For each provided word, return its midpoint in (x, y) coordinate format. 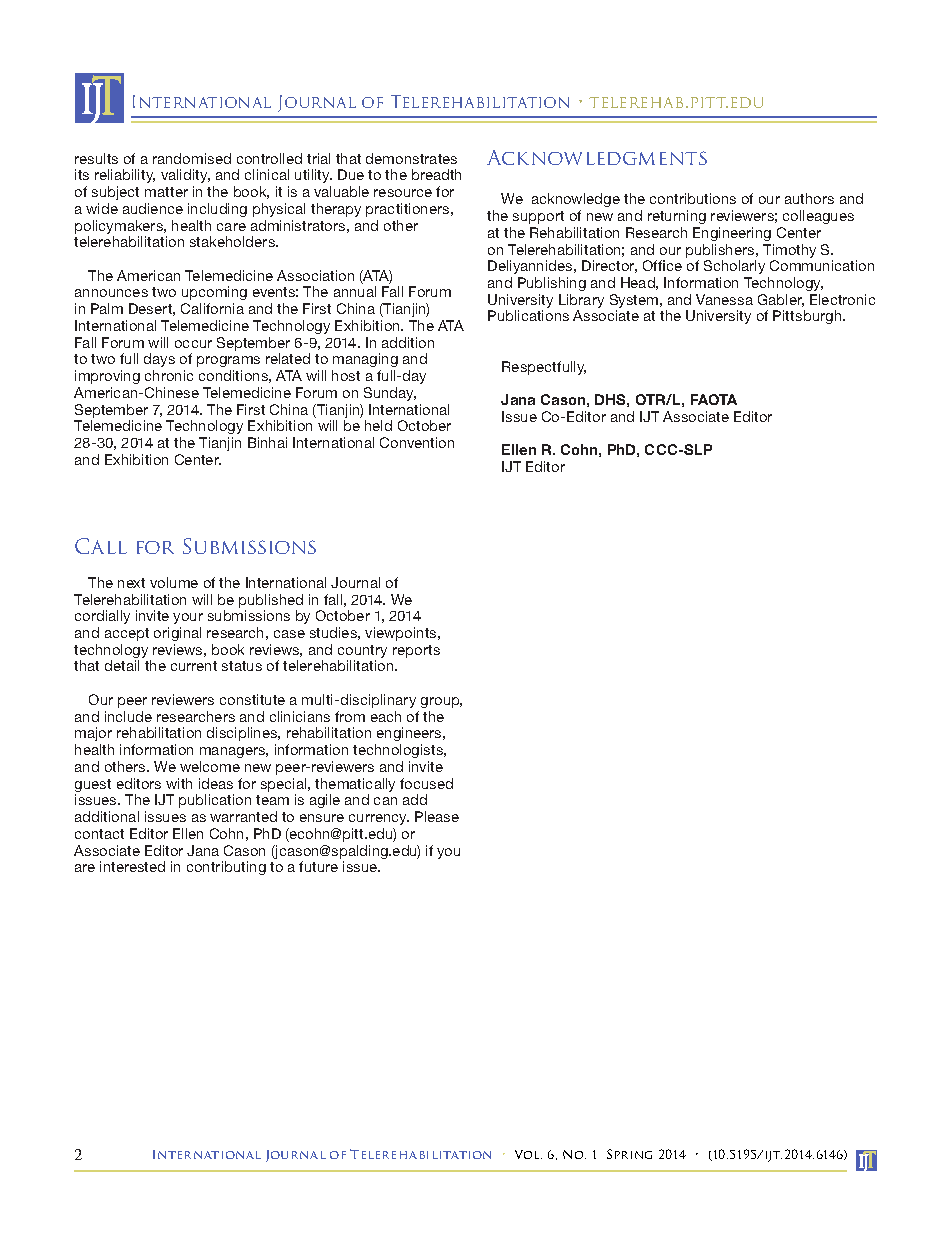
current (194, 666)
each (386, 716)
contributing (226, 868)
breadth (436, 174)
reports (416, 651)
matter (166, 192)
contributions (693, 198)
